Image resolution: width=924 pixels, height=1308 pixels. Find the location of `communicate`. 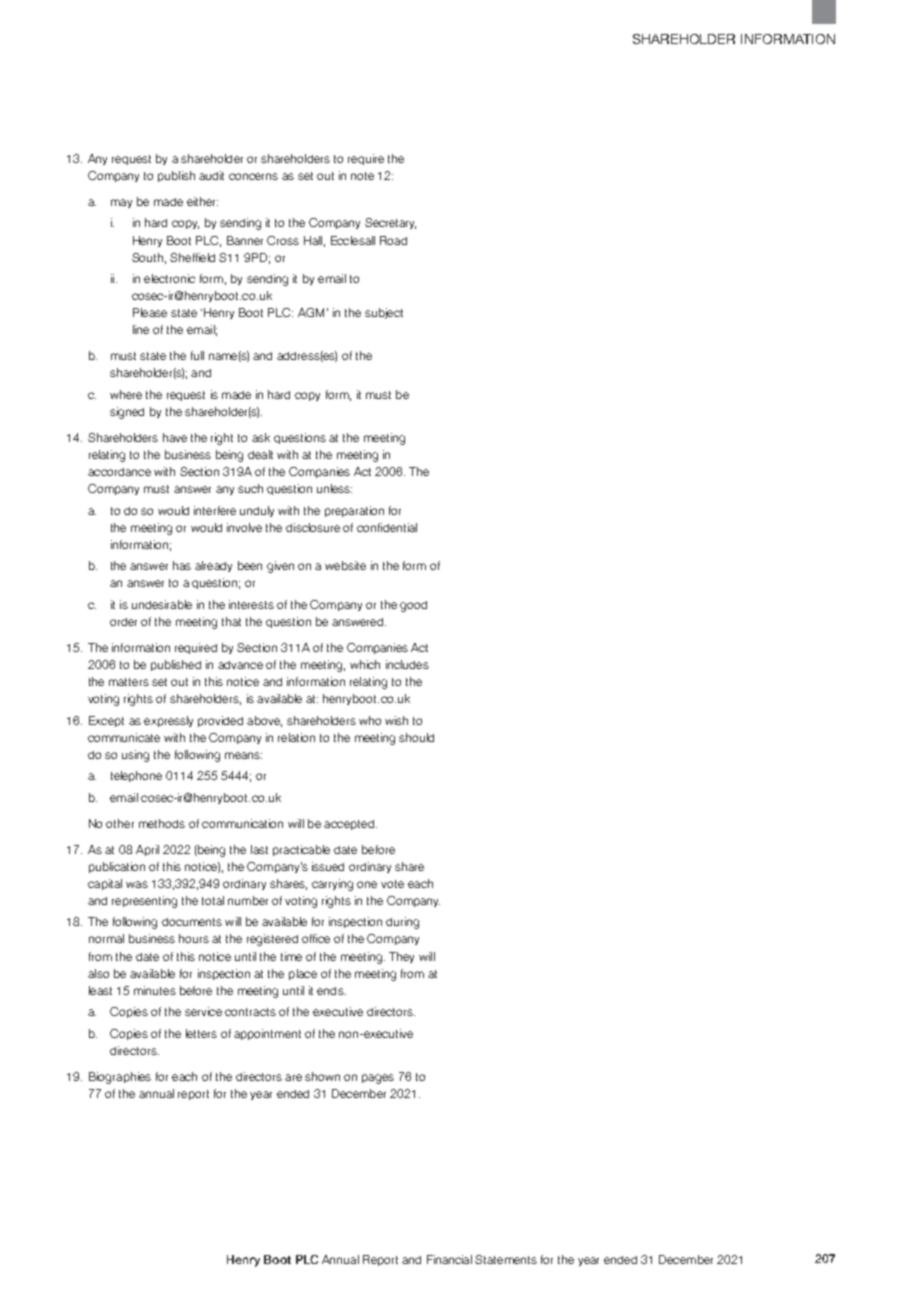

communicate is located at coordinates (124, 737).
